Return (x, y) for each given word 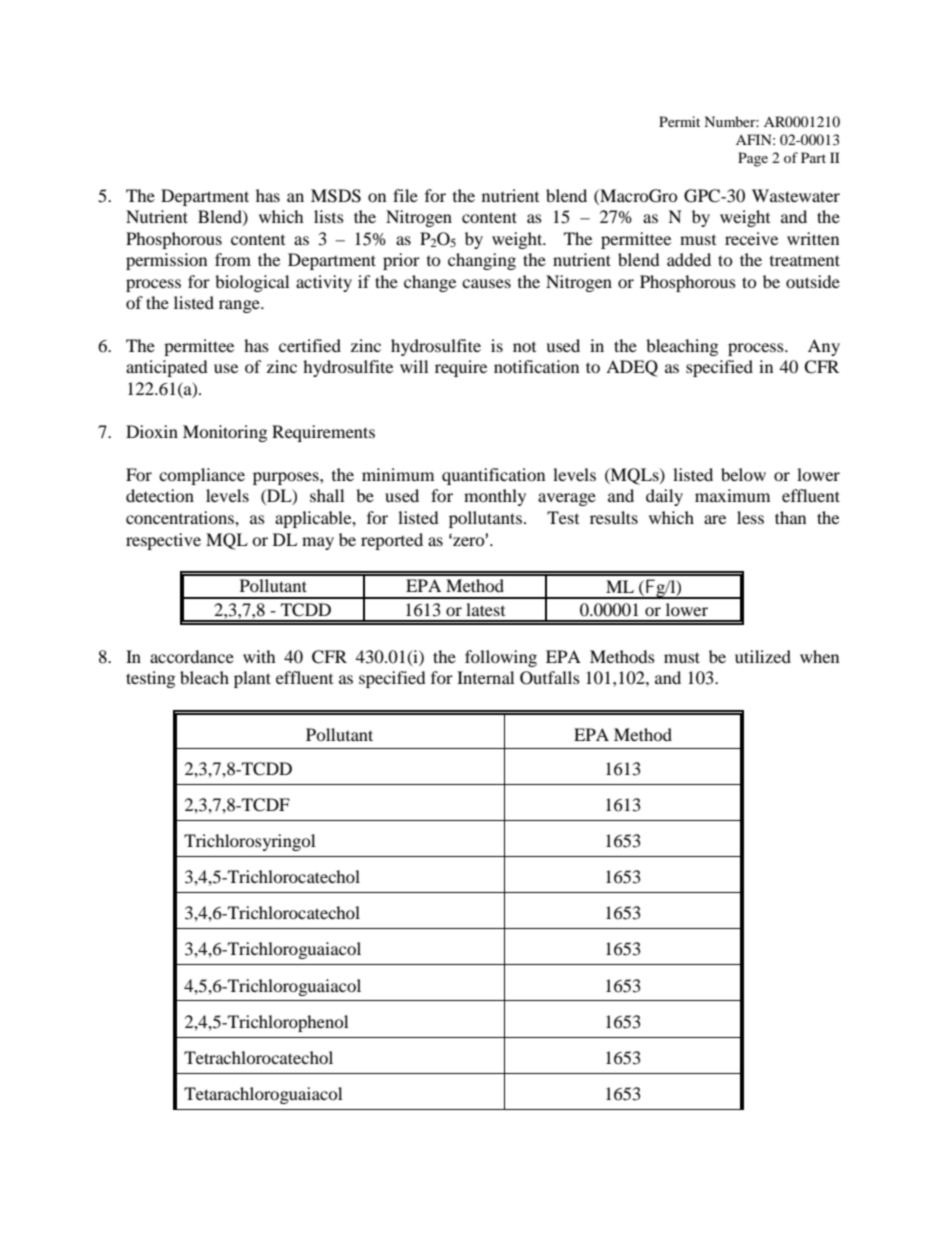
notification (536, 366)
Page (753, 159)
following (501, 658)
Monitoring (225, 433)
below (743, 474)
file (405, 195)
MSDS (336, 196)
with (259, 656)
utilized (763, 656)
